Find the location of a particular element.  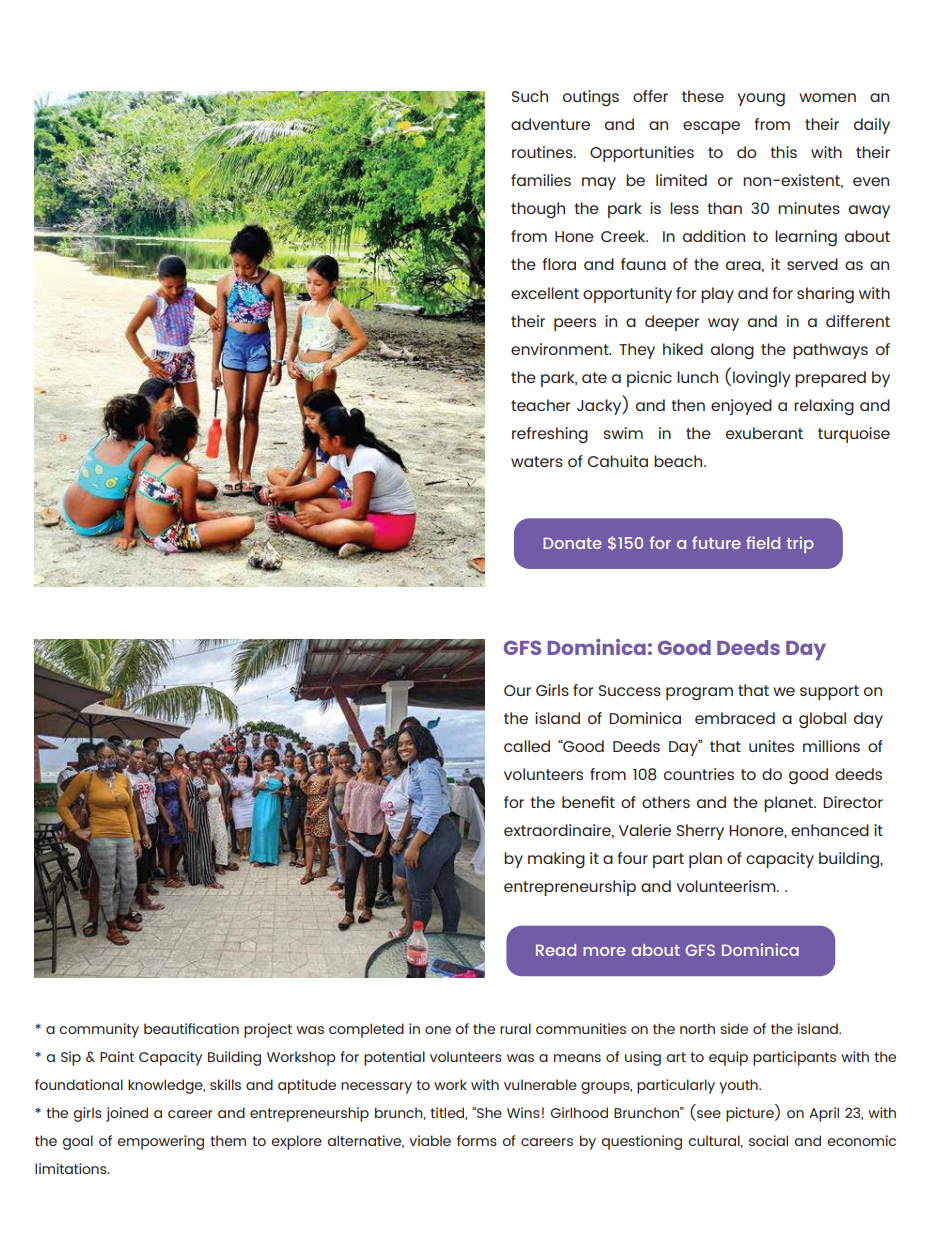

enhanced is located at coordinates (830, 830).
